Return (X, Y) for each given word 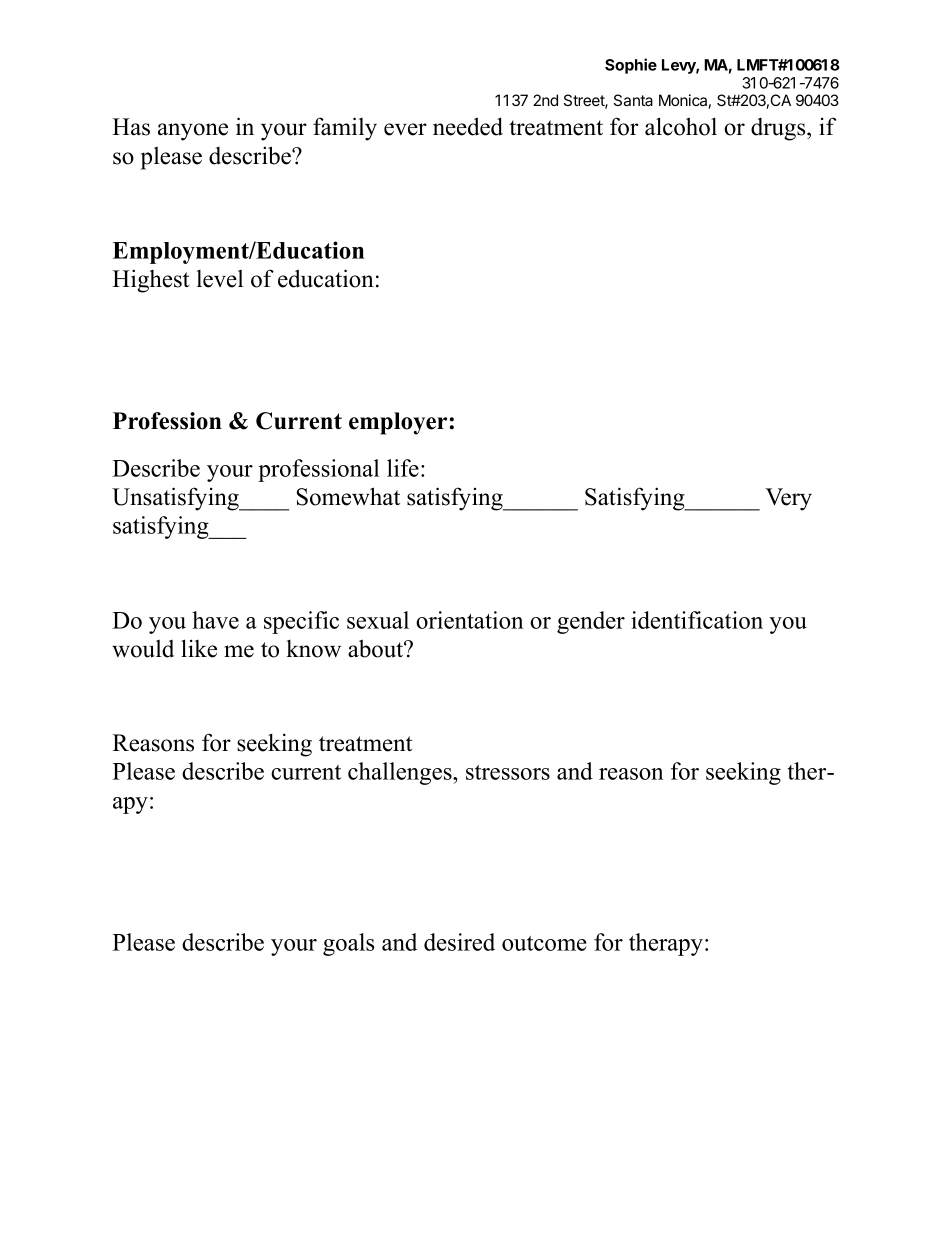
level (220, 279)
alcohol (681, 126)
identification (697, 620)
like (199, 648)
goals (348, 944)
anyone (193, 132)
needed (468, 126)
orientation (470, 620)
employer (399, 423)
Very (788, 499)
